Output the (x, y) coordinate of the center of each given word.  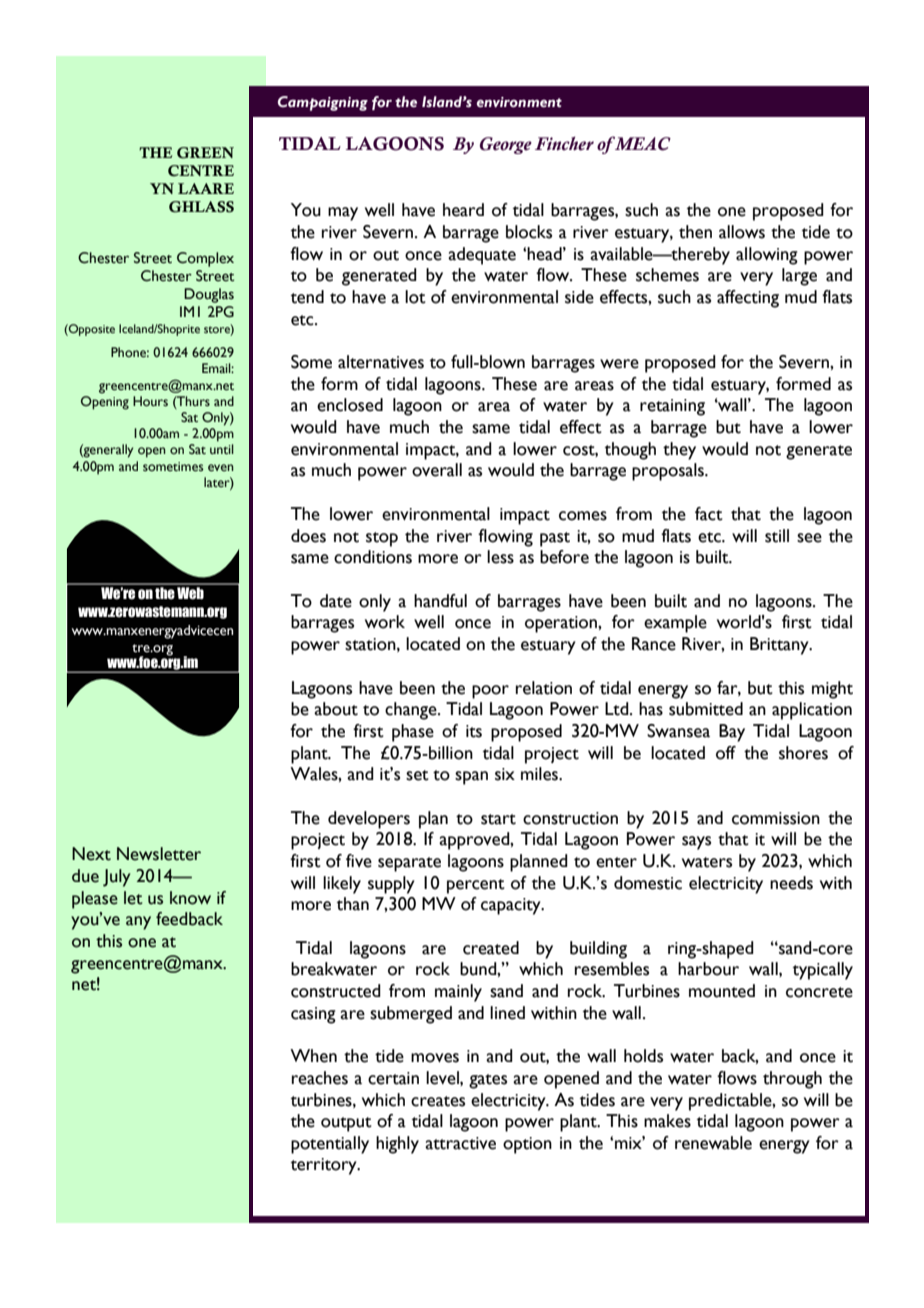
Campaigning (323, 103)
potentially (330, 1145)
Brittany (780, 646)
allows (742, 232)
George (506, 145)
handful (440, 601)
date (336, 601)
